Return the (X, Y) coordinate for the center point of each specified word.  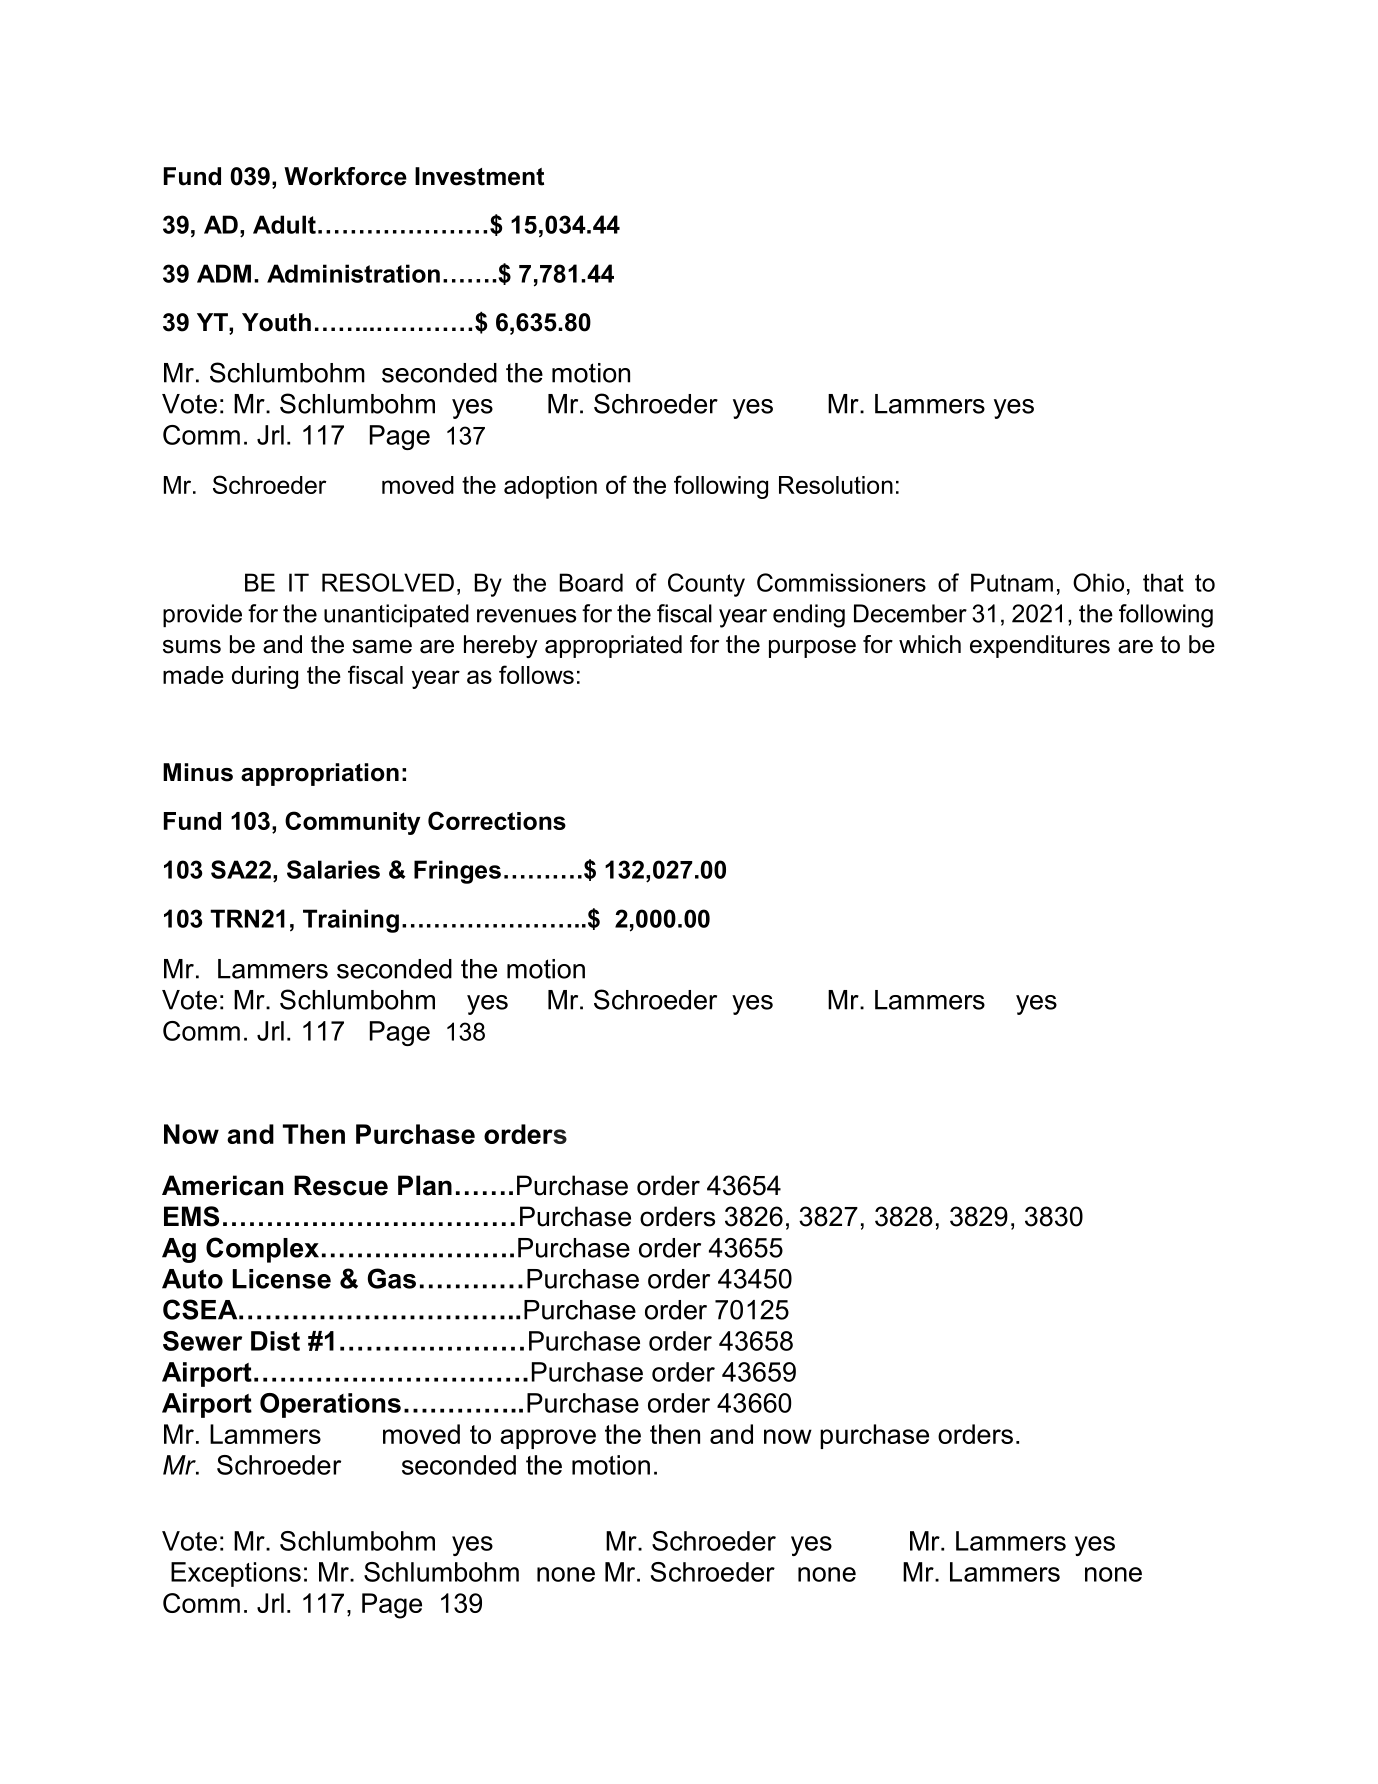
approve (548, 1439)
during (265, 677)
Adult (284, 224)
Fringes (457, 872)
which (930, 644)
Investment (479, 176)
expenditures (1040, 646)
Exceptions (236, 1574)
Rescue (341, 1185)
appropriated (613, 646)
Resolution (836, 485)
